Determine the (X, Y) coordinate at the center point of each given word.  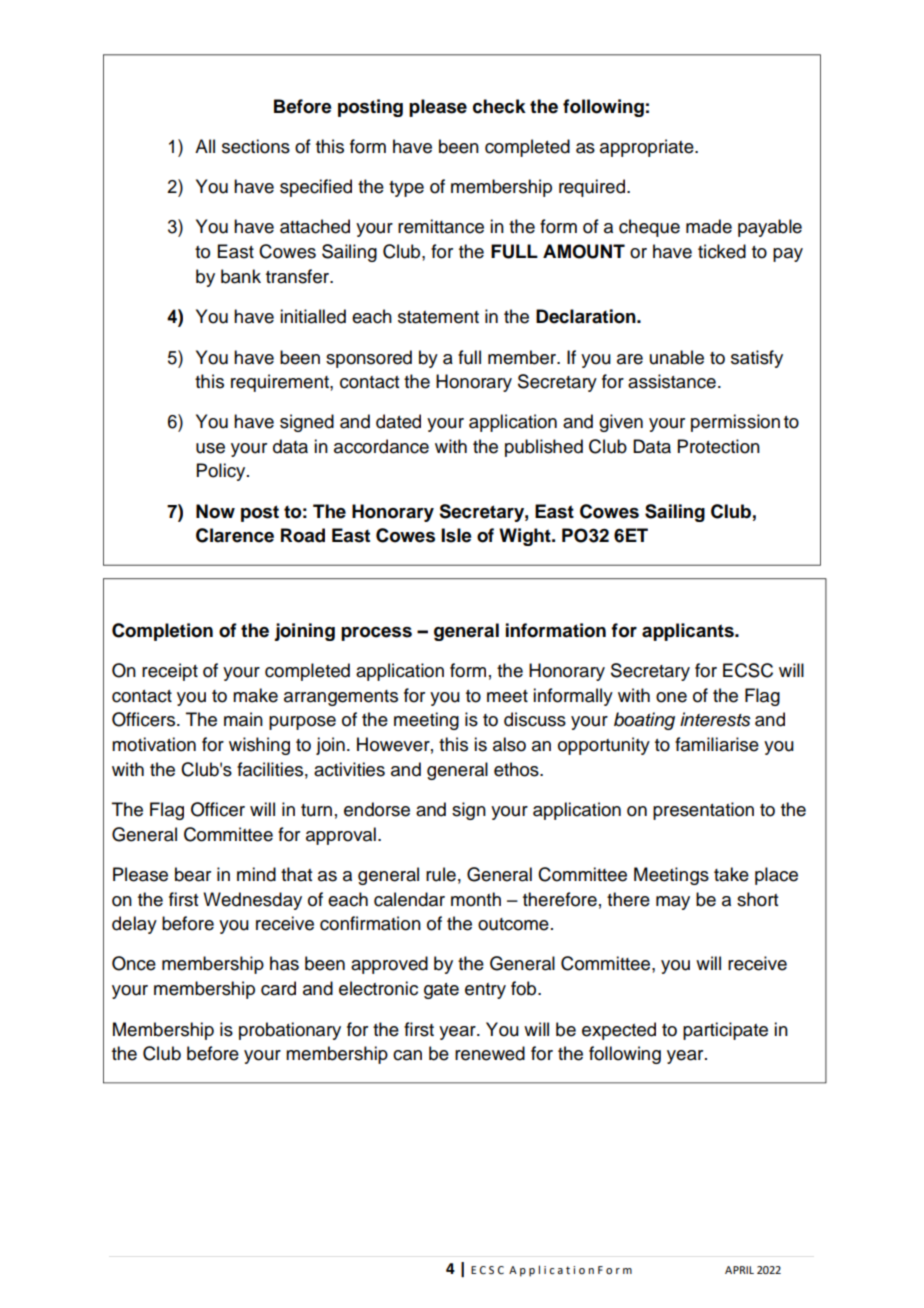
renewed (490, 1053)
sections (256, 146)
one (671, 697)
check (499, 106)
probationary (290, 1031)
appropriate (648, 148)
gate (441, 991)
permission (735, 423)
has (284, 963)
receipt (170, 672)
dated (398, 421)
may (673, 903)
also (509, 744)
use (210, 448)
